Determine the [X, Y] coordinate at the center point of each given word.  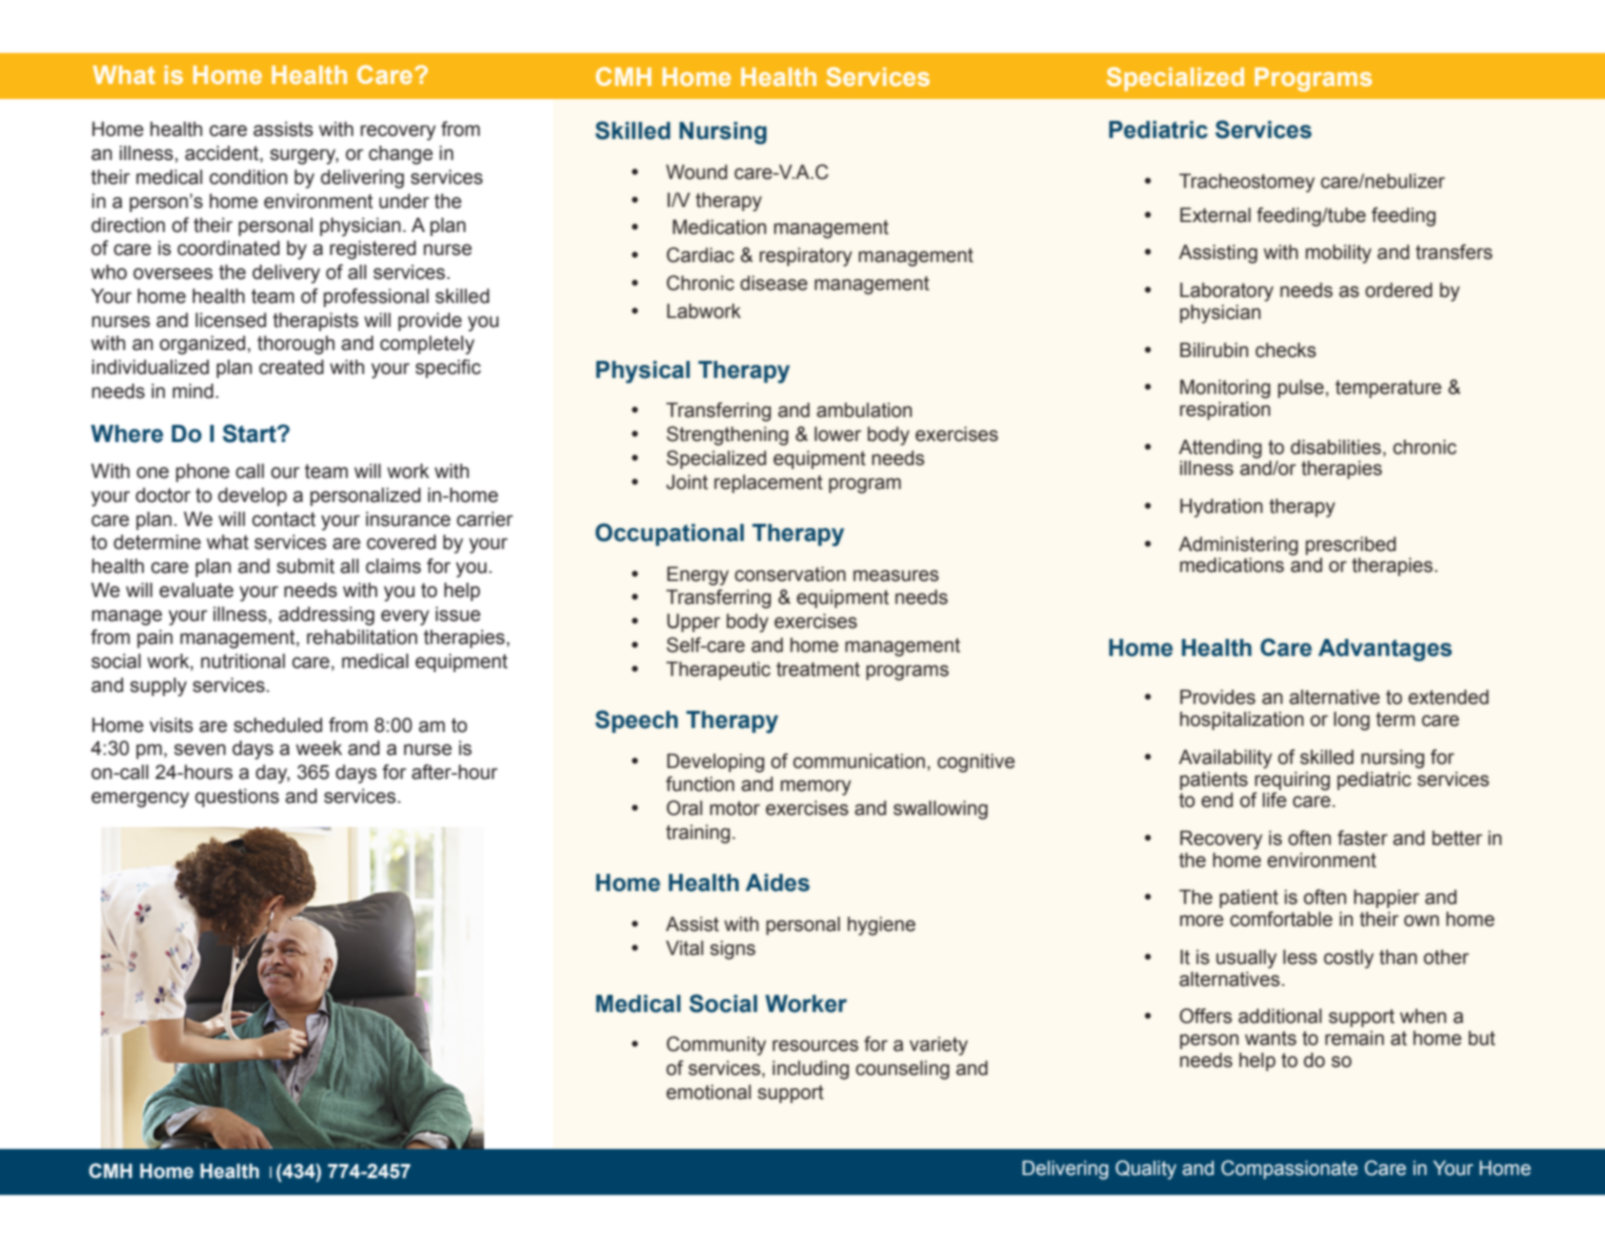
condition [248, 177]
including [811, 1070]
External [1215, 215]
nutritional [243, 661]
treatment [818, 669]
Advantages [1385, 650]
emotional [708, 1092]
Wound [696, 172]
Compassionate [1289, 1169]
